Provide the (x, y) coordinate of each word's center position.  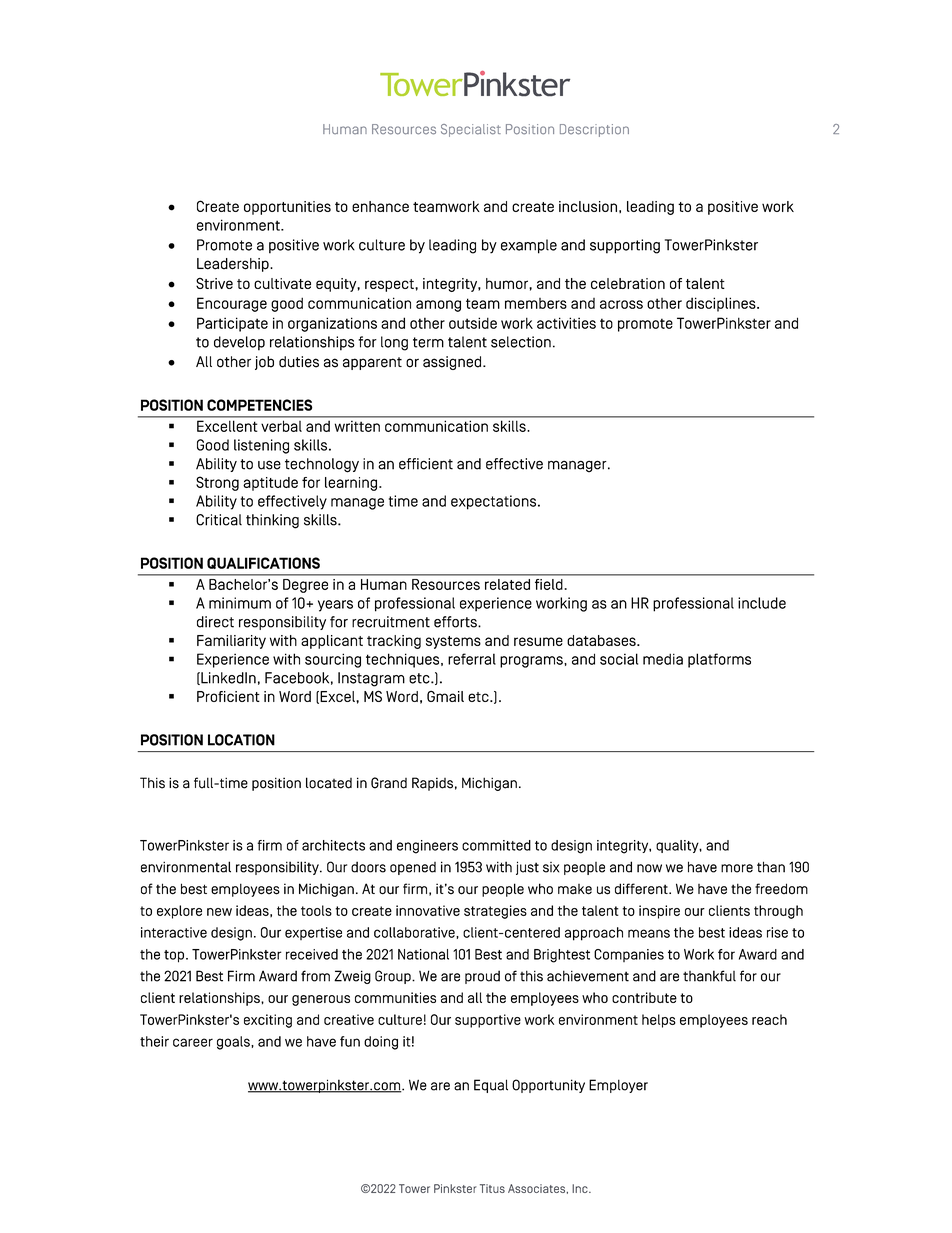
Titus (492, 1188)
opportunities (287, 208)
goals (234, 1043)
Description (594, 130)
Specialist (471, 130)
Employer (618, 1086)
